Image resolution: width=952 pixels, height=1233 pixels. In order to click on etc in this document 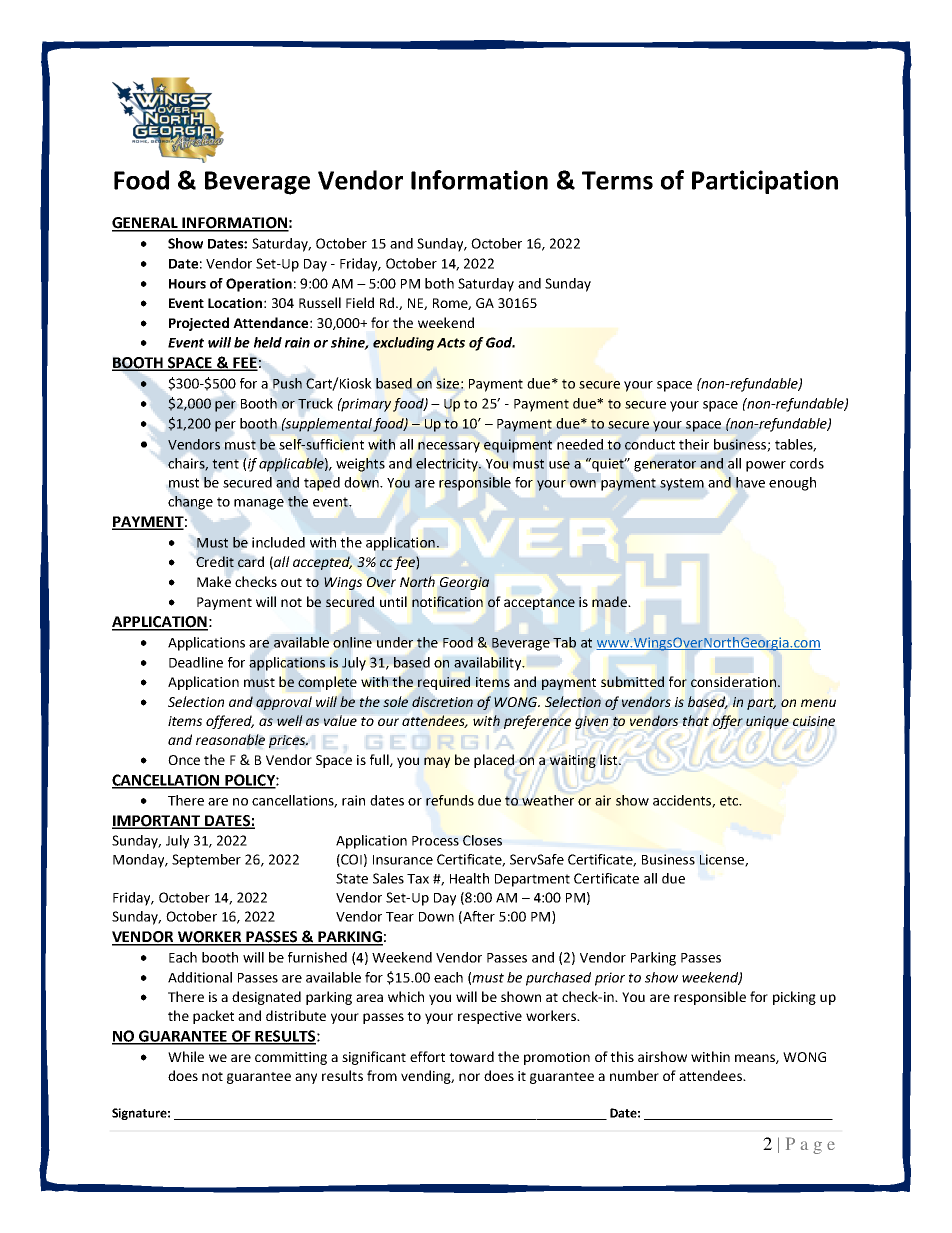, I will do `click(730, 801)`.
